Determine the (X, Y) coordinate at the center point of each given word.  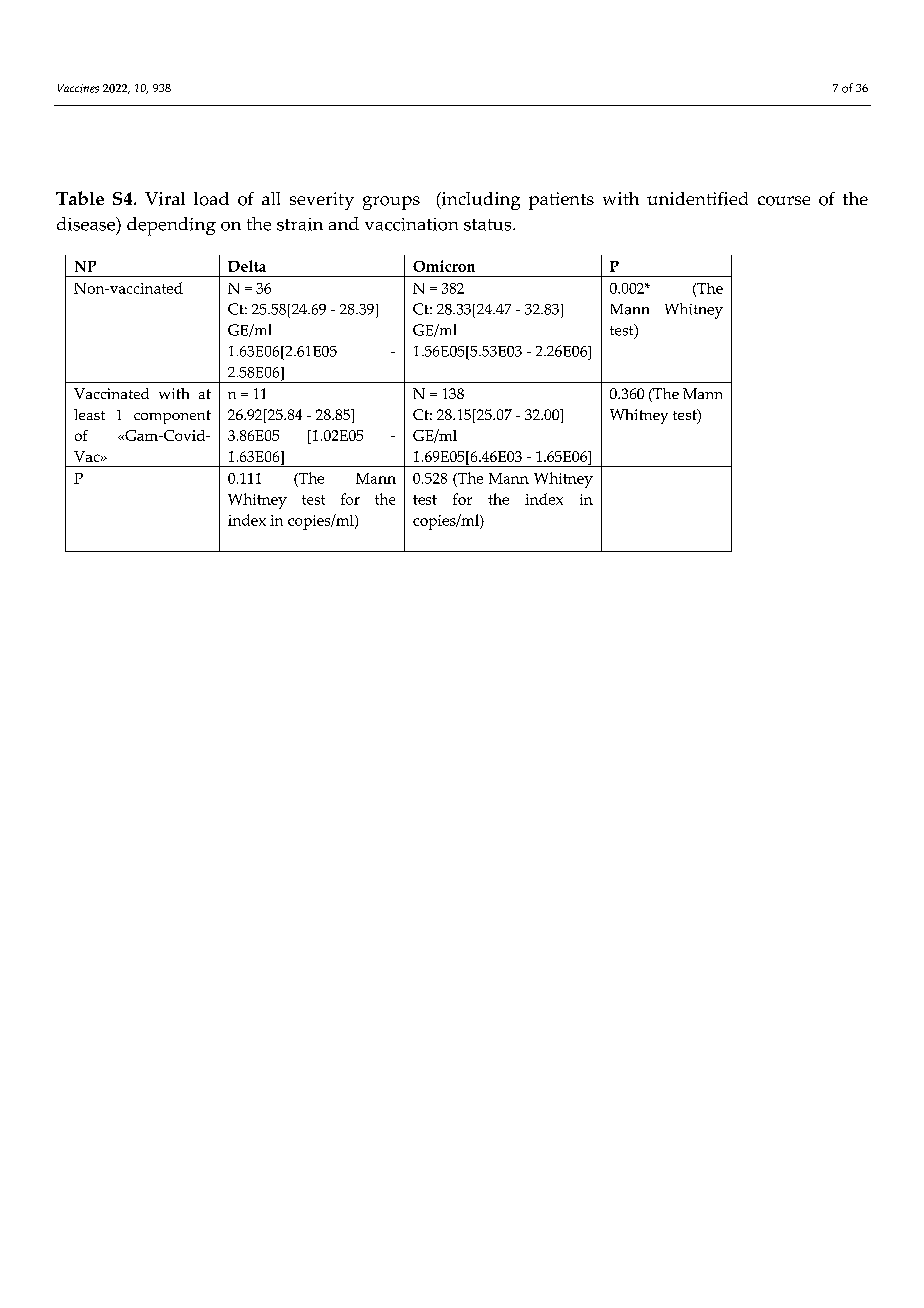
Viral (165, 199)
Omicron (444, 266)
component (172, 417)
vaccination (411, 224)
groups (391, 203)
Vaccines (78, 88)
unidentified (697, 199)
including (480, 201)
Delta (247, 266)
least (89, 414)
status (489, 225)
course (784, 201)
